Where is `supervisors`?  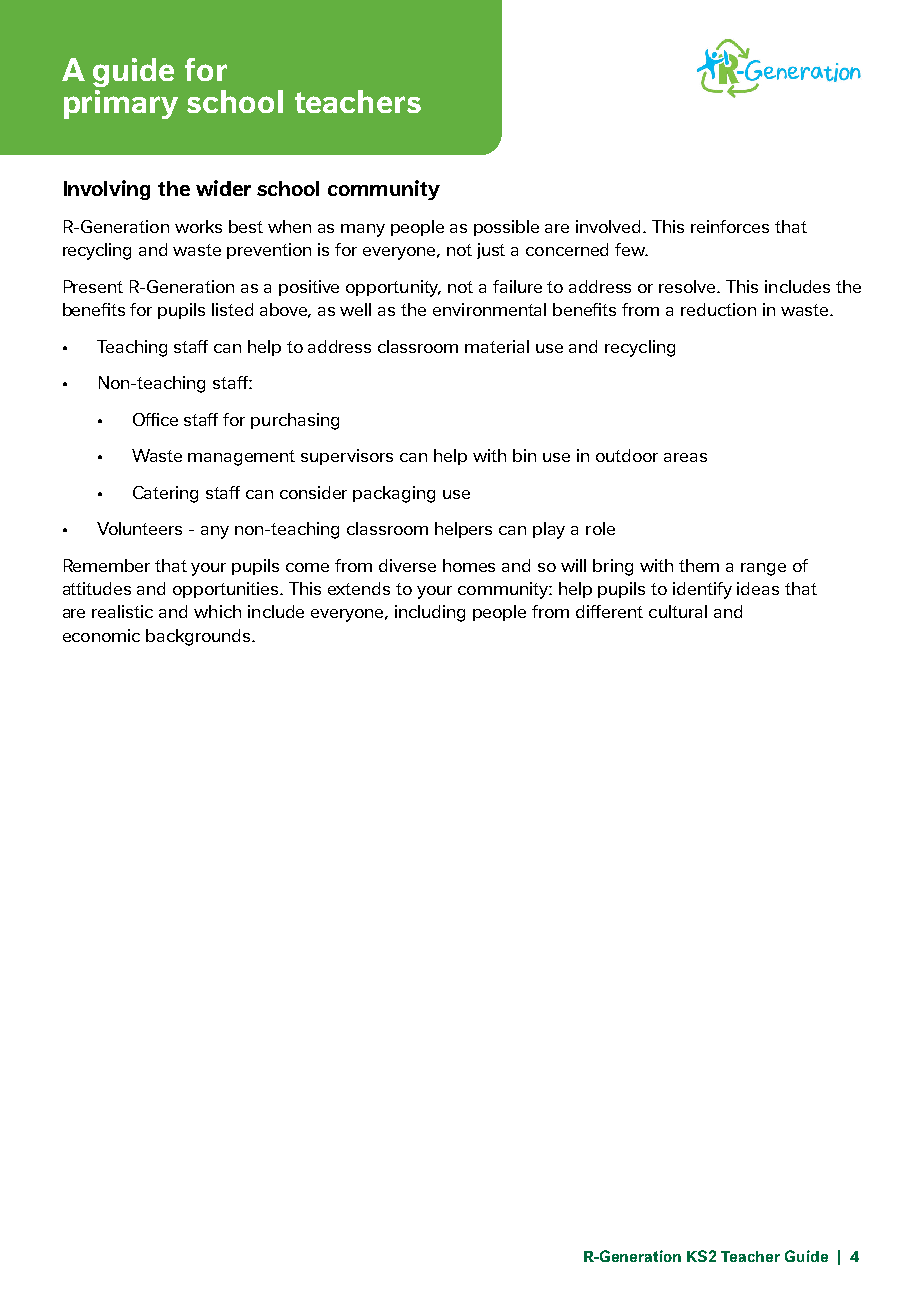 supervisors is located at coordinates (347, 457).
